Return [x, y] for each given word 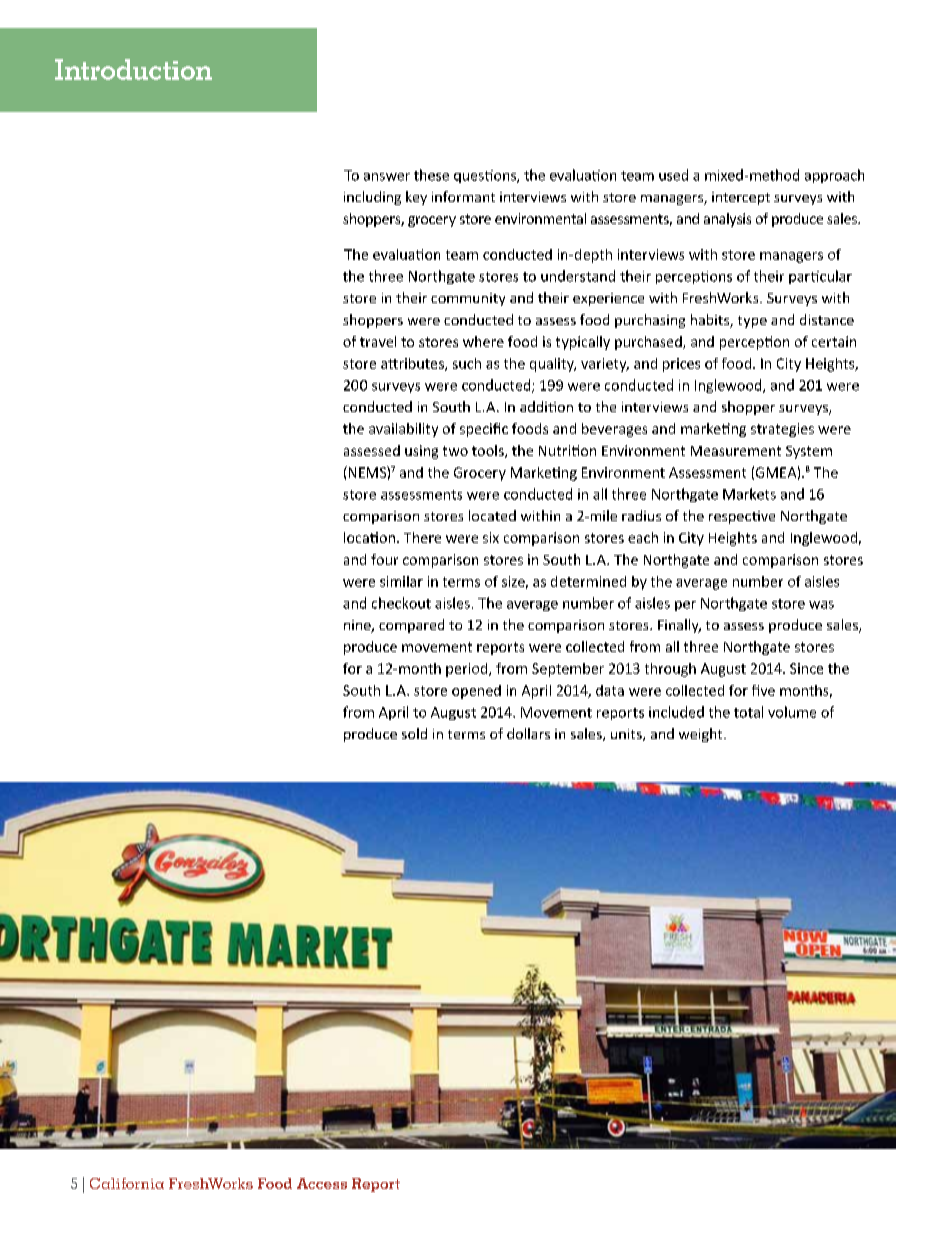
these [431, 175]
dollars [528, 733]
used [673, 175]
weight [702, 735]
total [748, 712]
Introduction [133, 69]
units [627, 735]
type [752, 322]
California [127, 1183]
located [492, 515]
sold [414, 733]
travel [378, 341]
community [468, 299]
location [369, 537]
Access [322, 1183]
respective [742, 517]
